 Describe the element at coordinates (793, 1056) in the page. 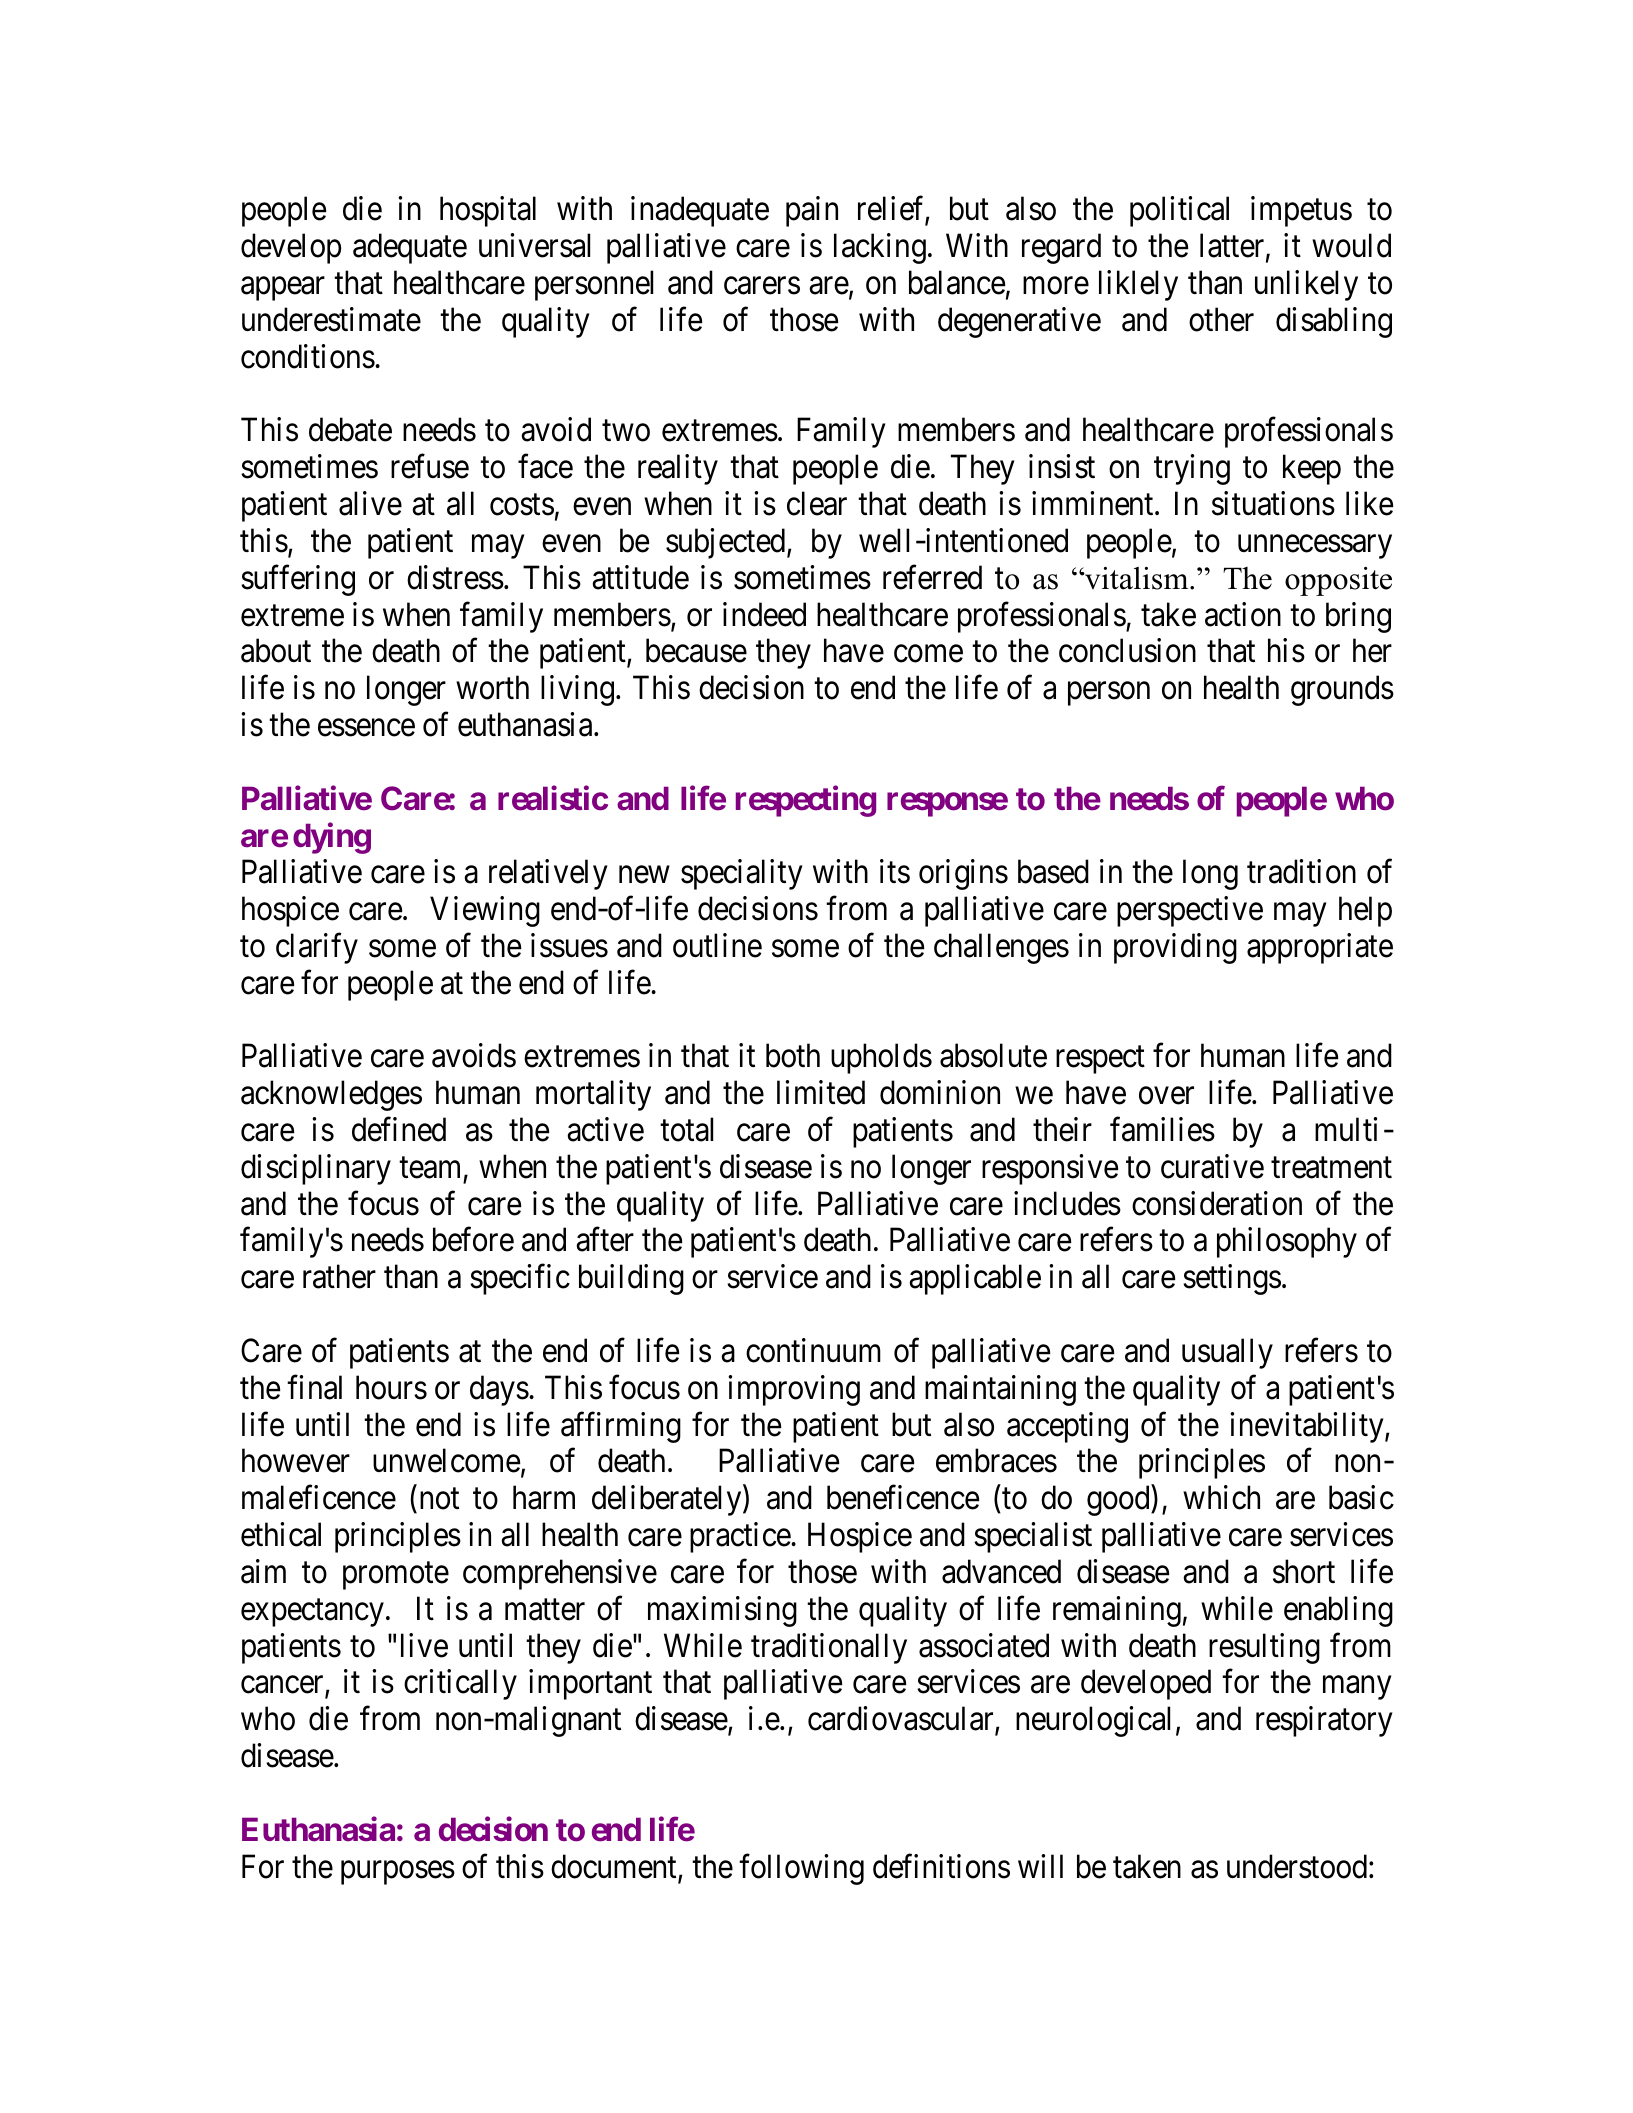

I see `both` at that location.
